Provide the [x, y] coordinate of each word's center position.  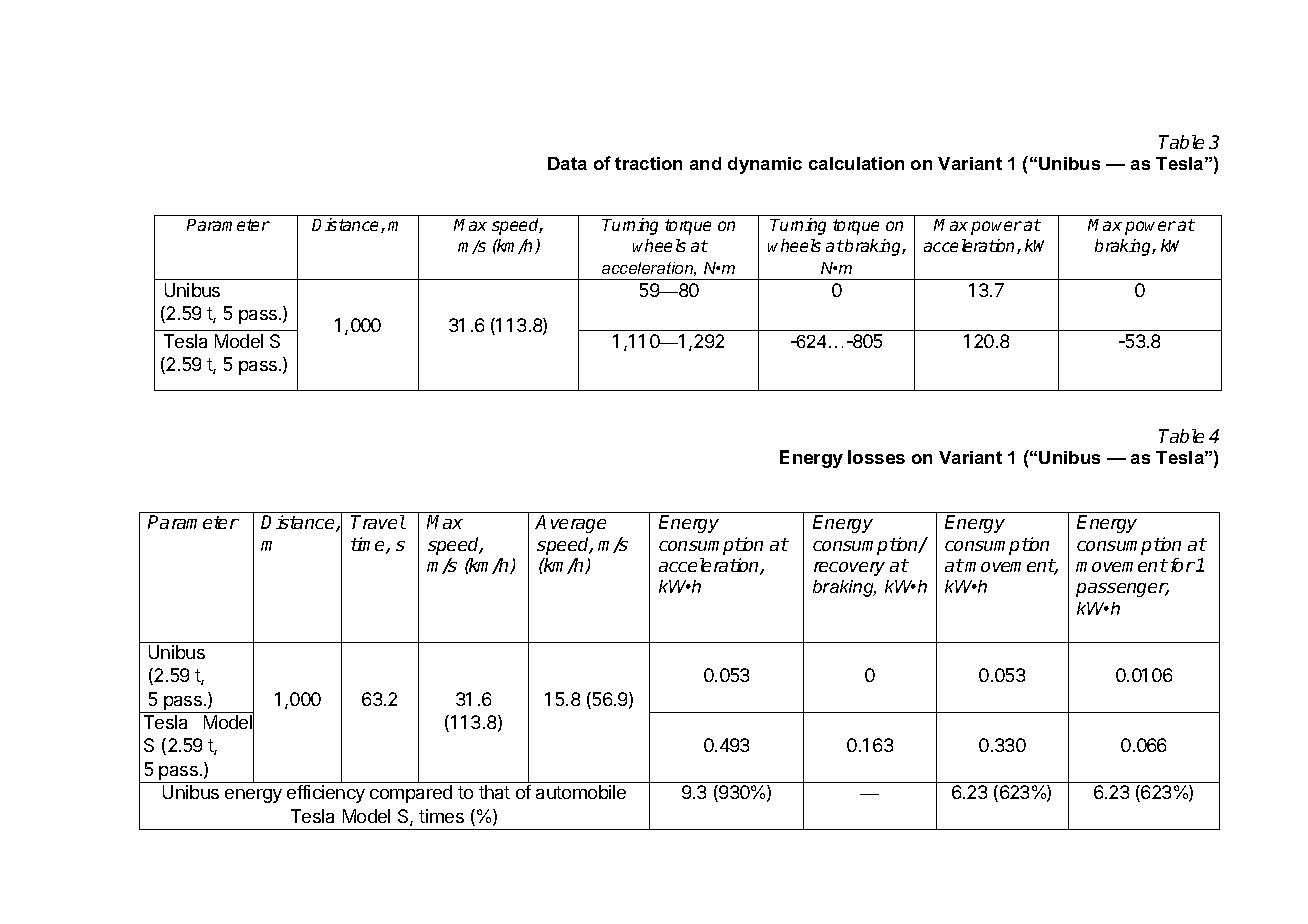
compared [411, 794]
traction [648, 163]
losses [876, 457]
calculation [856, 163]
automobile [581, 792]
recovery [849, 569]
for [1183, 565]
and [705, 163]
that [494, 792]
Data [567, 163]
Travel [378, 522]
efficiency [326, 794]
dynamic [765, 165]
